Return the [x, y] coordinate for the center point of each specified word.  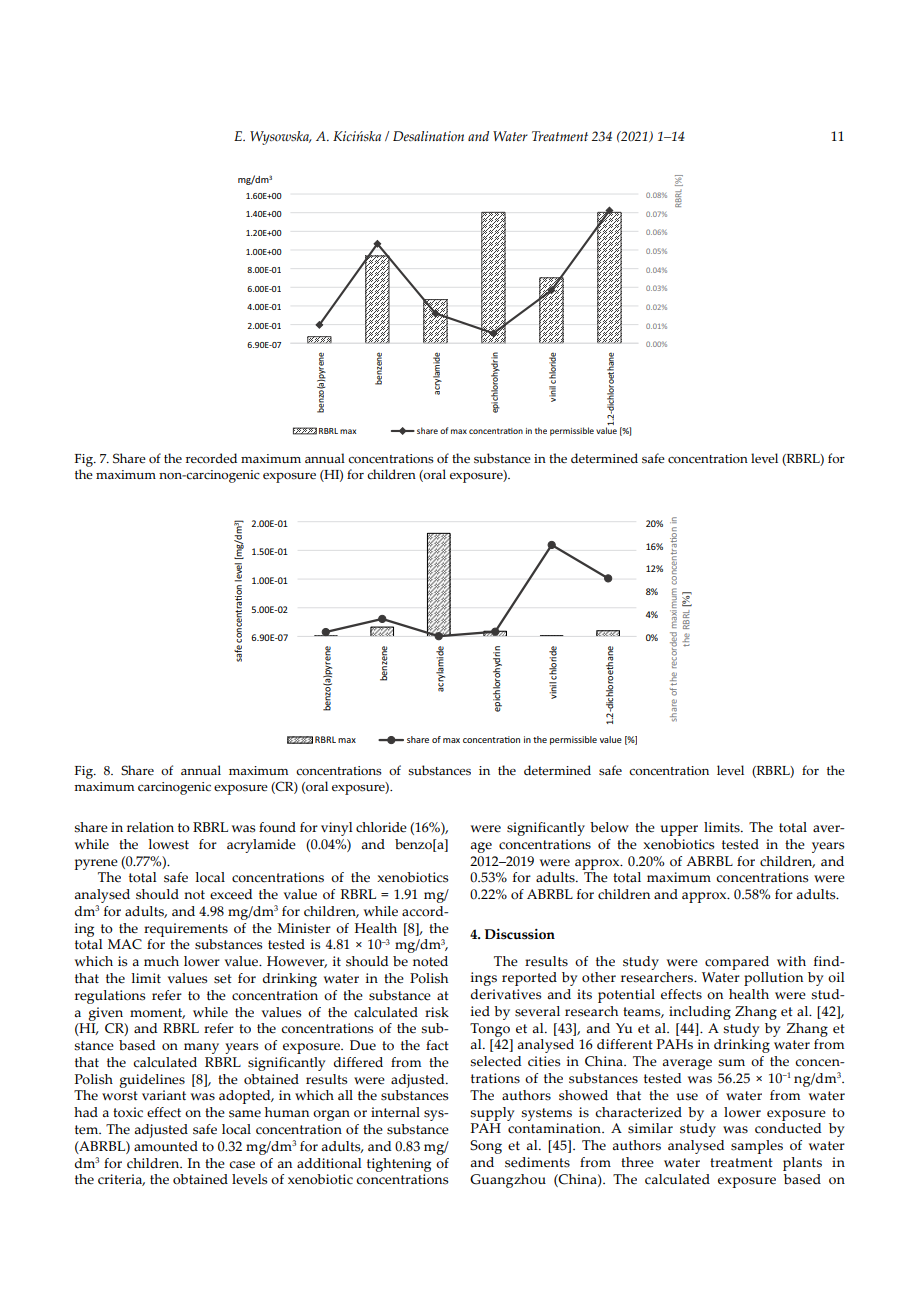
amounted [166, 1146]
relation [150, 827]
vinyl [337, 829]
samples [757, 1147]
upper [679, 830]
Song [486, 1147]
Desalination [428, 136]
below [609, 827]
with [791, 961]
